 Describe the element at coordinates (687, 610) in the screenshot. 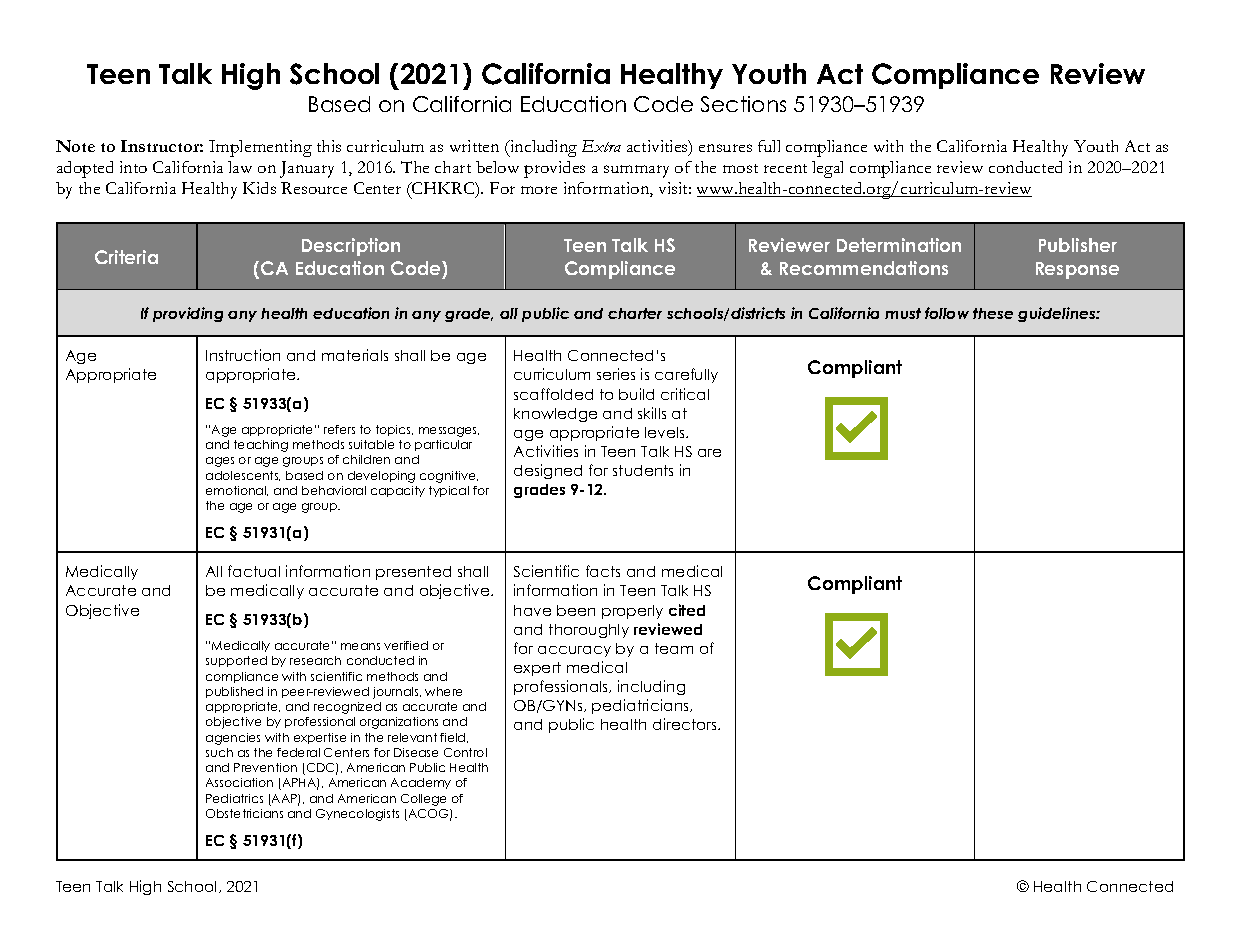

I see `cited` at that location.
